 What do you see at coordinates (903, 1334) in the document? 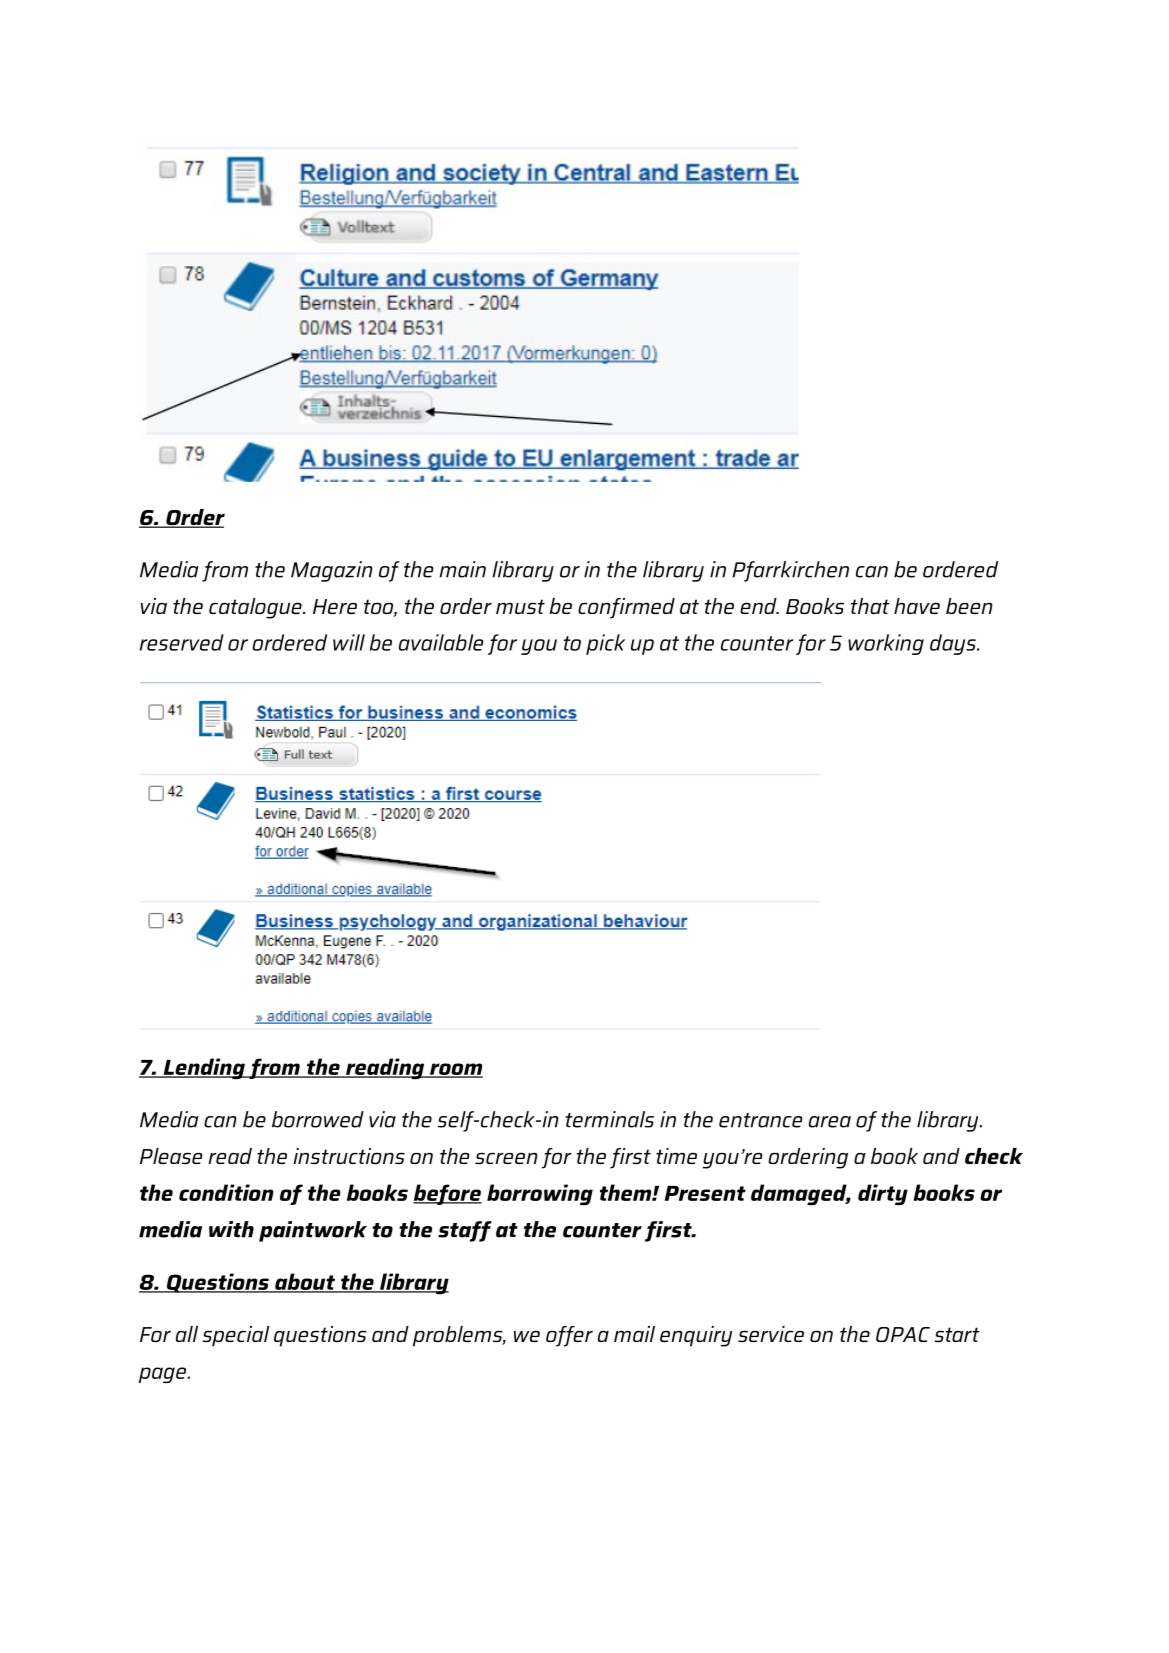
I see `OPAC` at bounding box center [903, 1334].
